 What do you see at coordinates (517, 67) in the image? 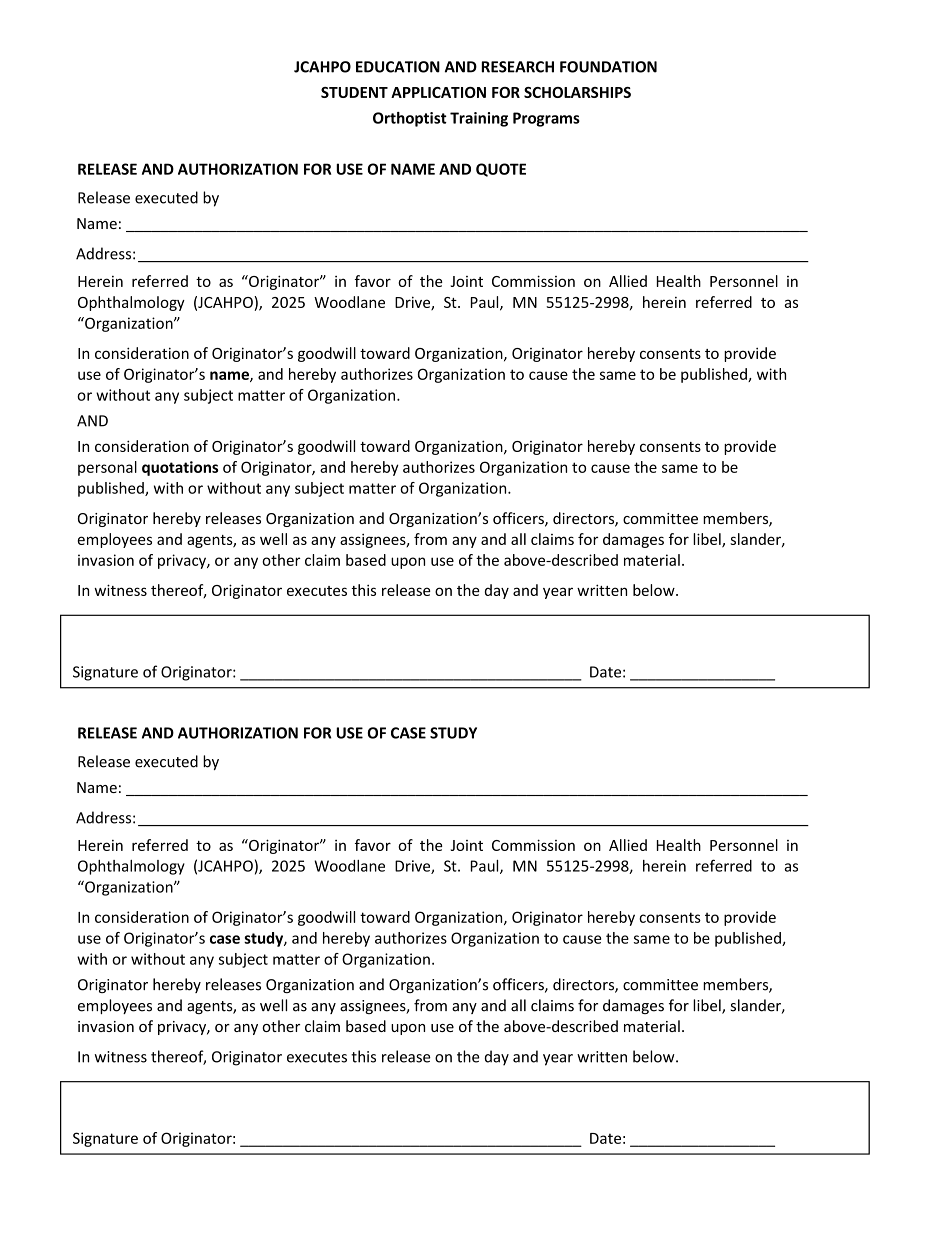
I see `RESEARCH` at bounding box center [517, 67].
